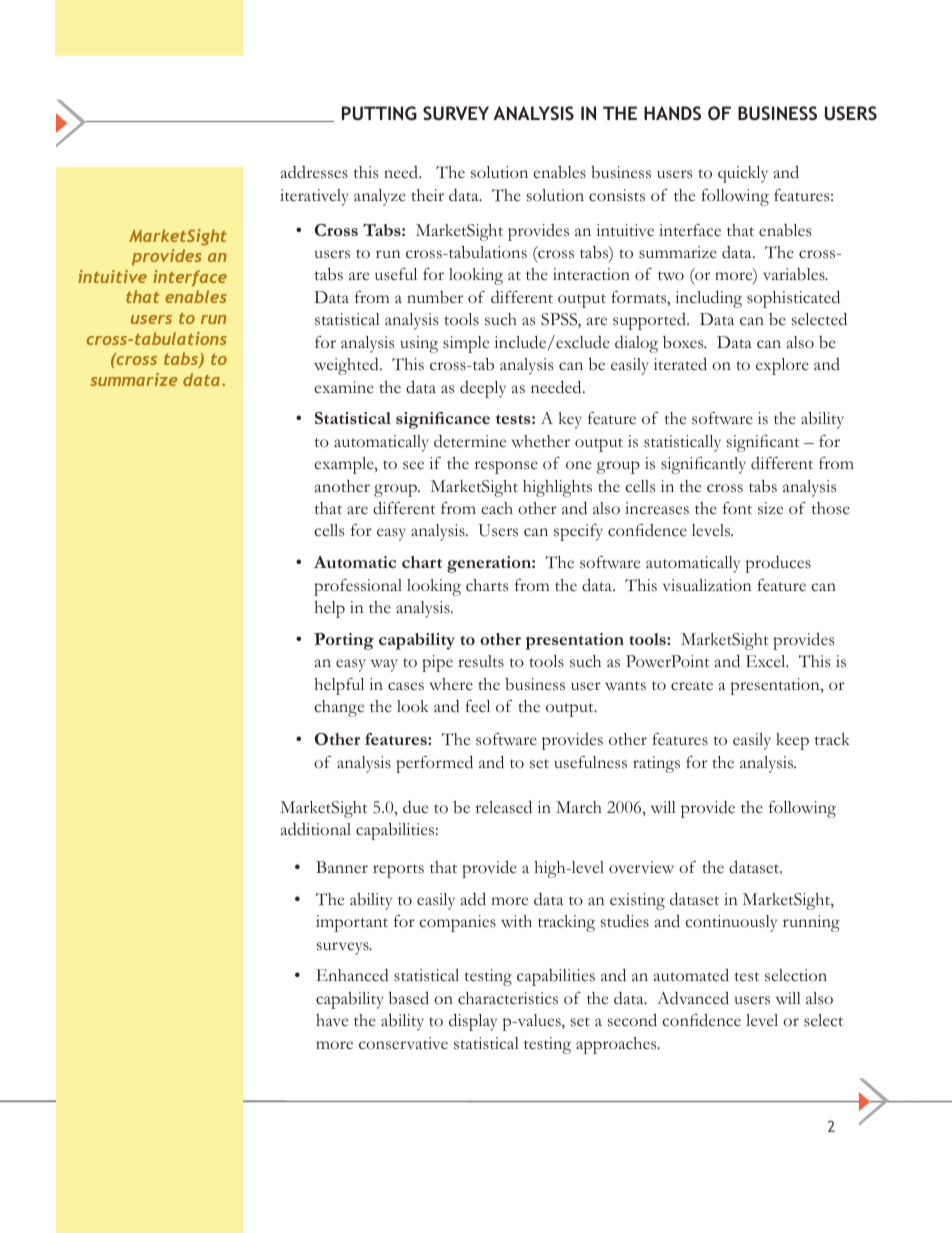  I want to click on professional, so click(358, 587).
